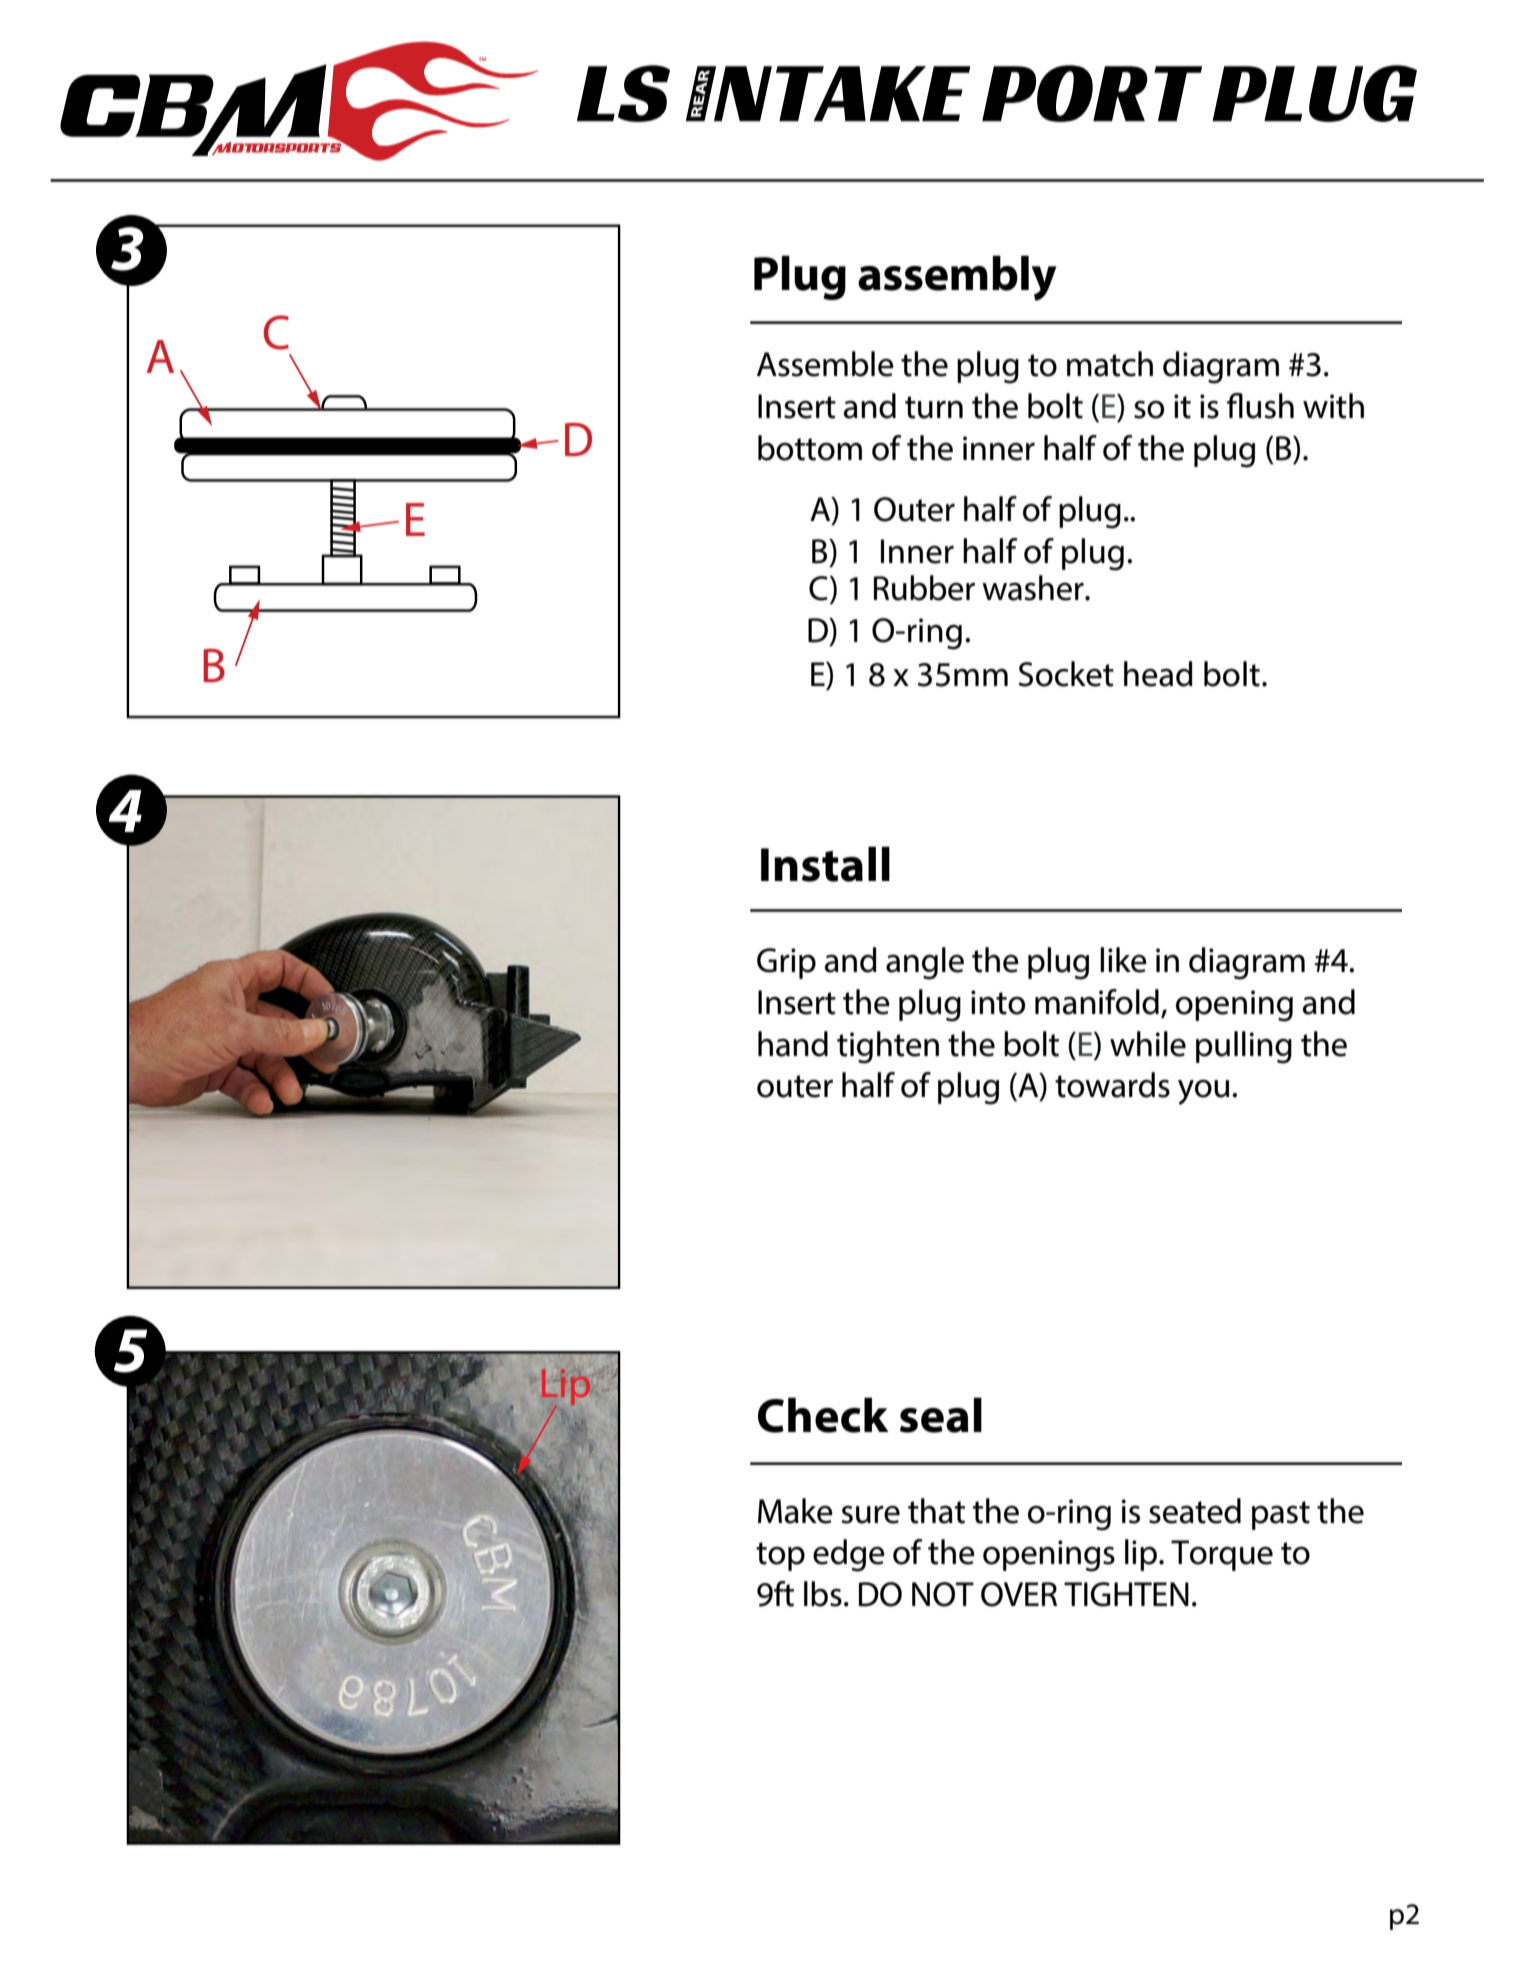 This image has height=1965, width=1518. Describe the element at coordinates (1092, 93) in the image. I see `PORT` at that location.
